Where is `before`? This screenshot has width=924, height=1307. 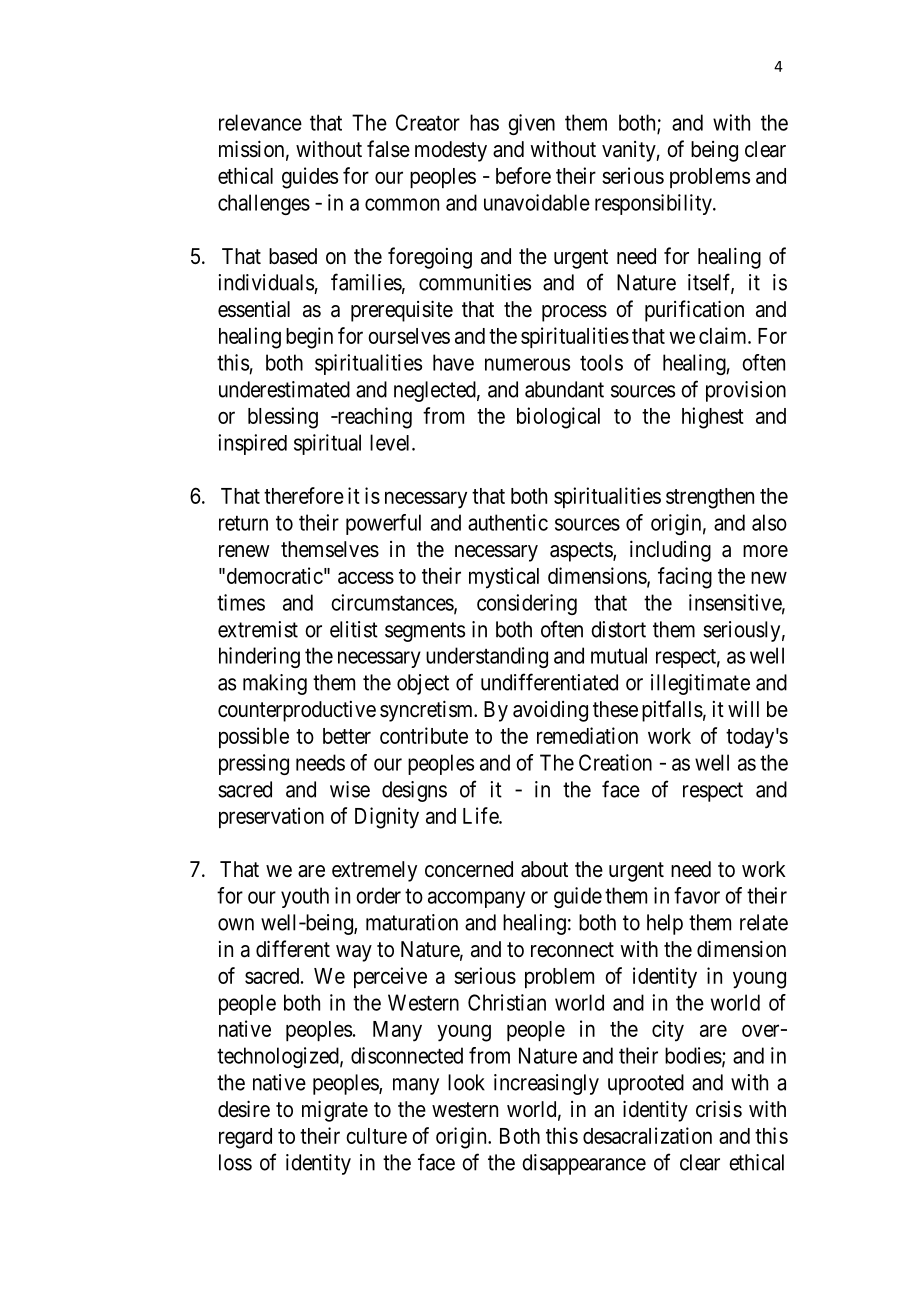 before is located at coordinates (523, 175).
